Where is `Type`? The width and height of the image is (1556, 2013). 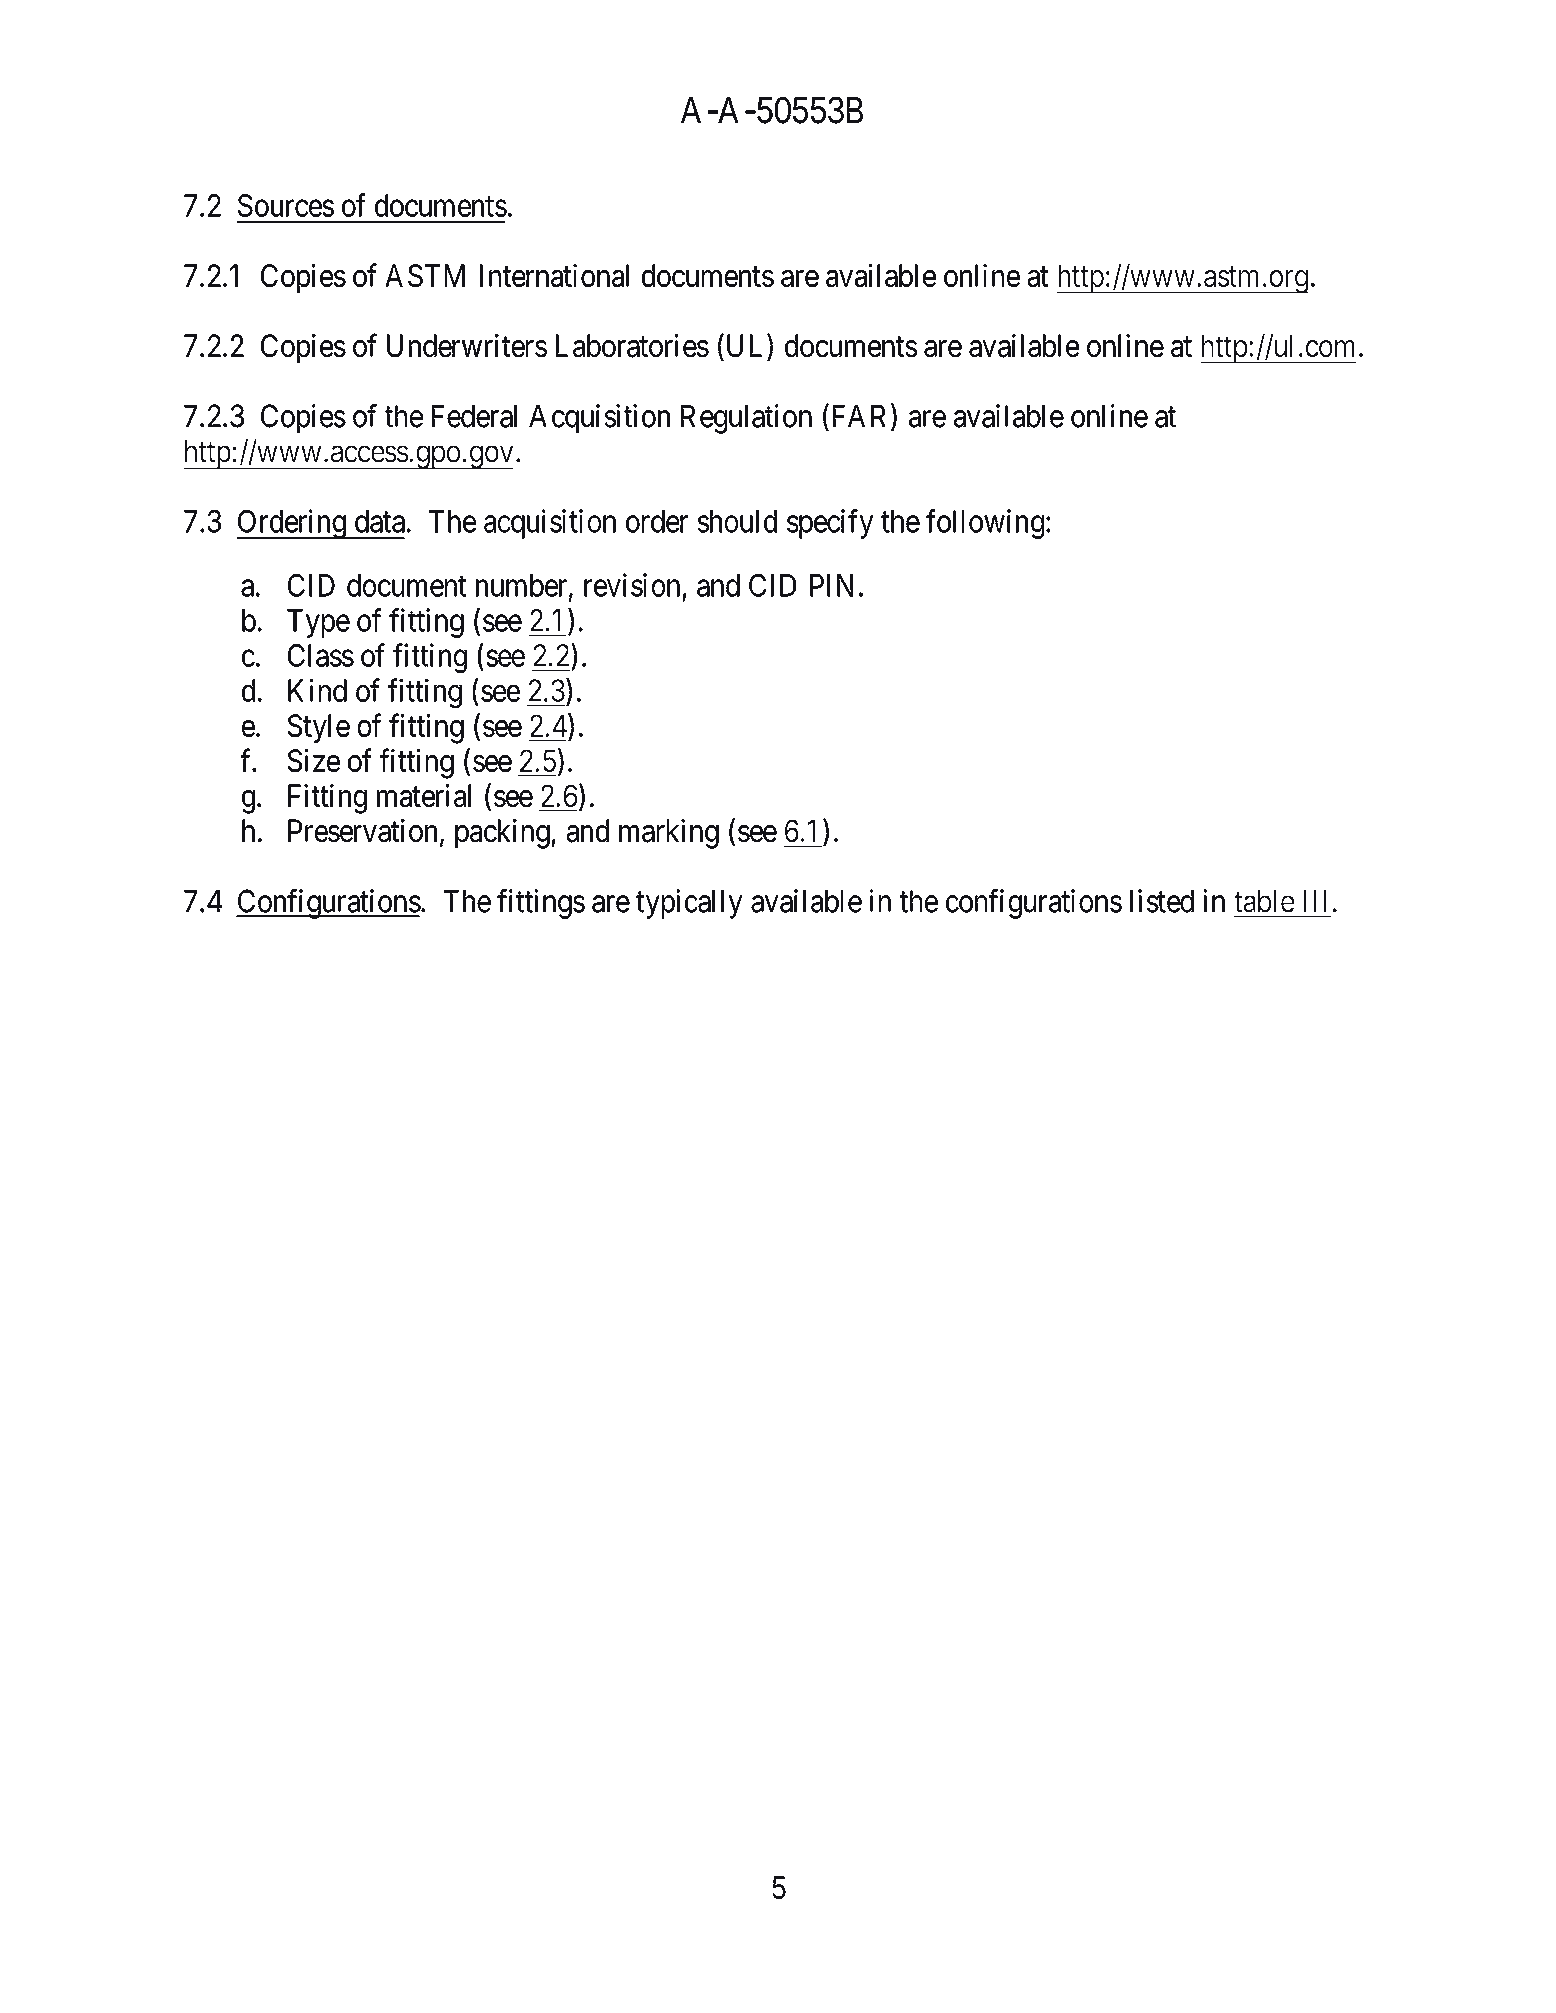
Type is located at coordinates (318, 623).
